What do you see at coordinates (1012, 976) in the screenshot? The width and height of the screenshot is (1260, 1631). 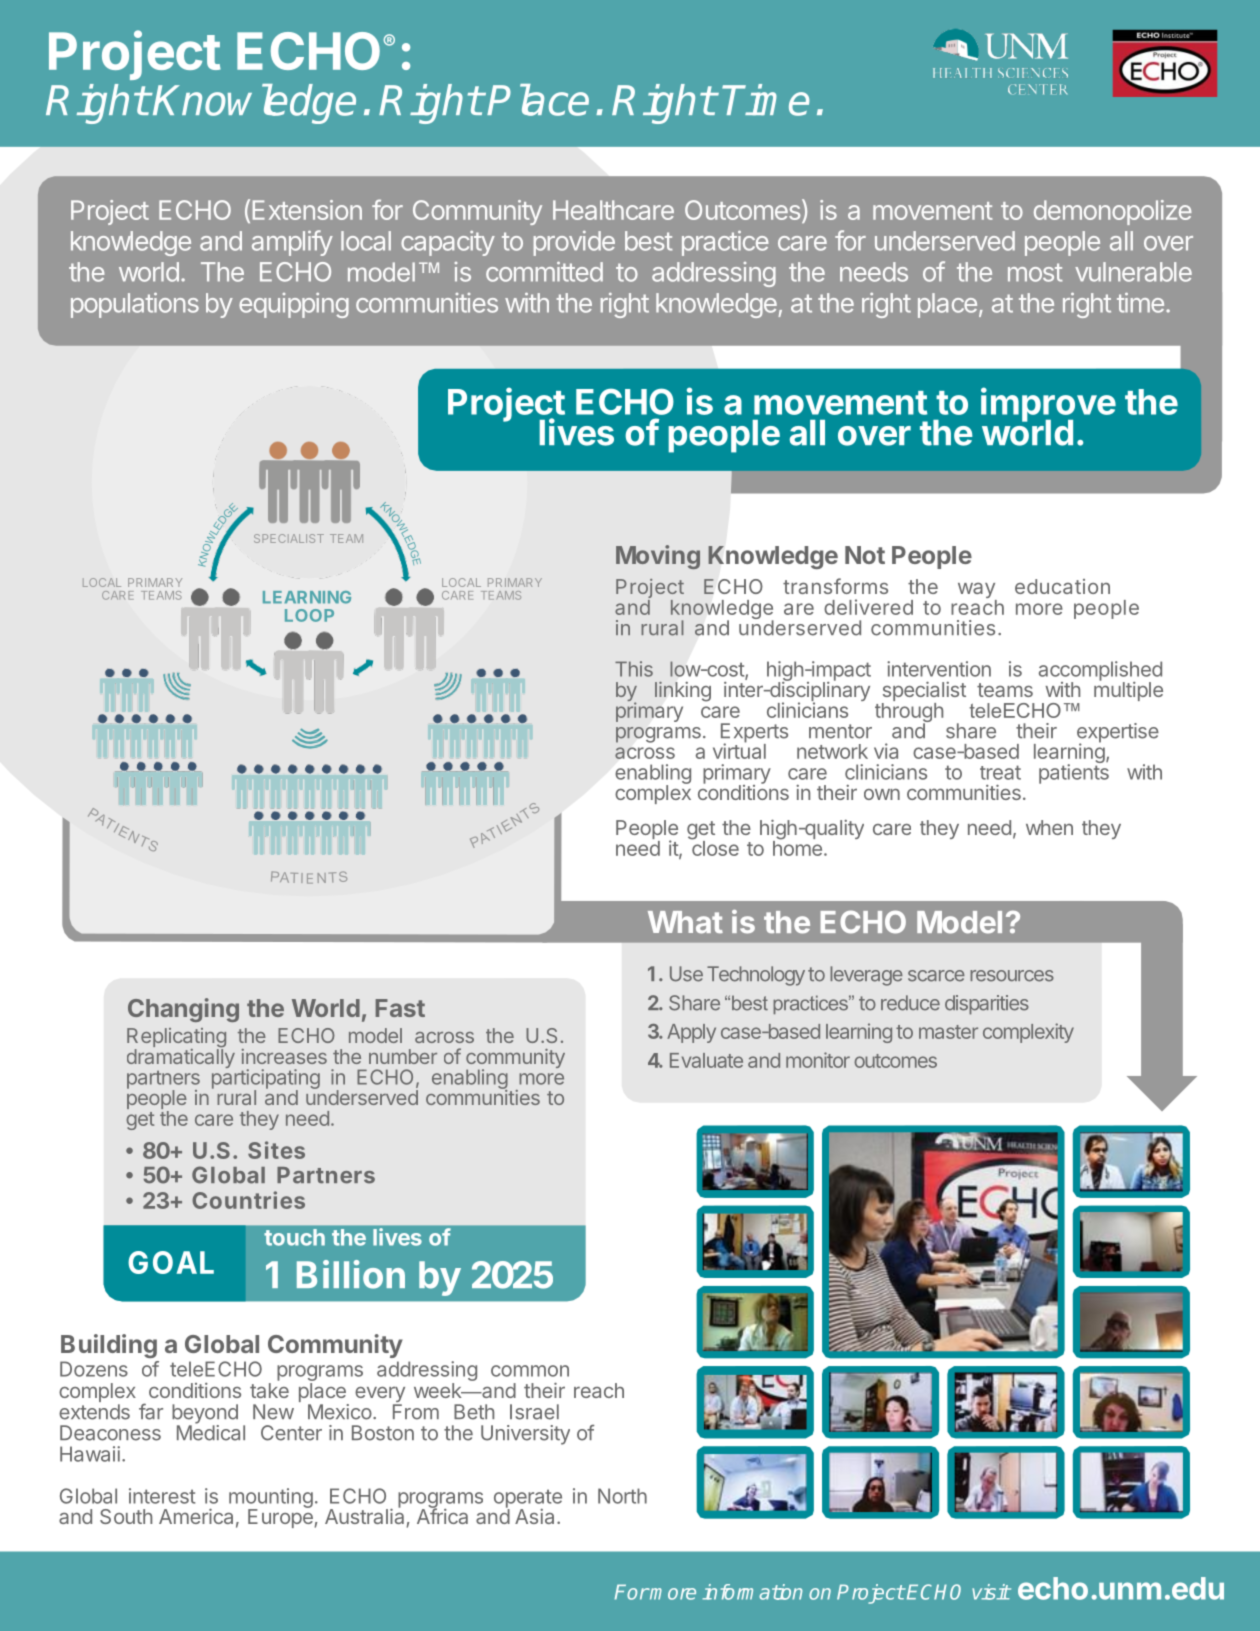 I see `resources` at bounding box center [1012, 976].
